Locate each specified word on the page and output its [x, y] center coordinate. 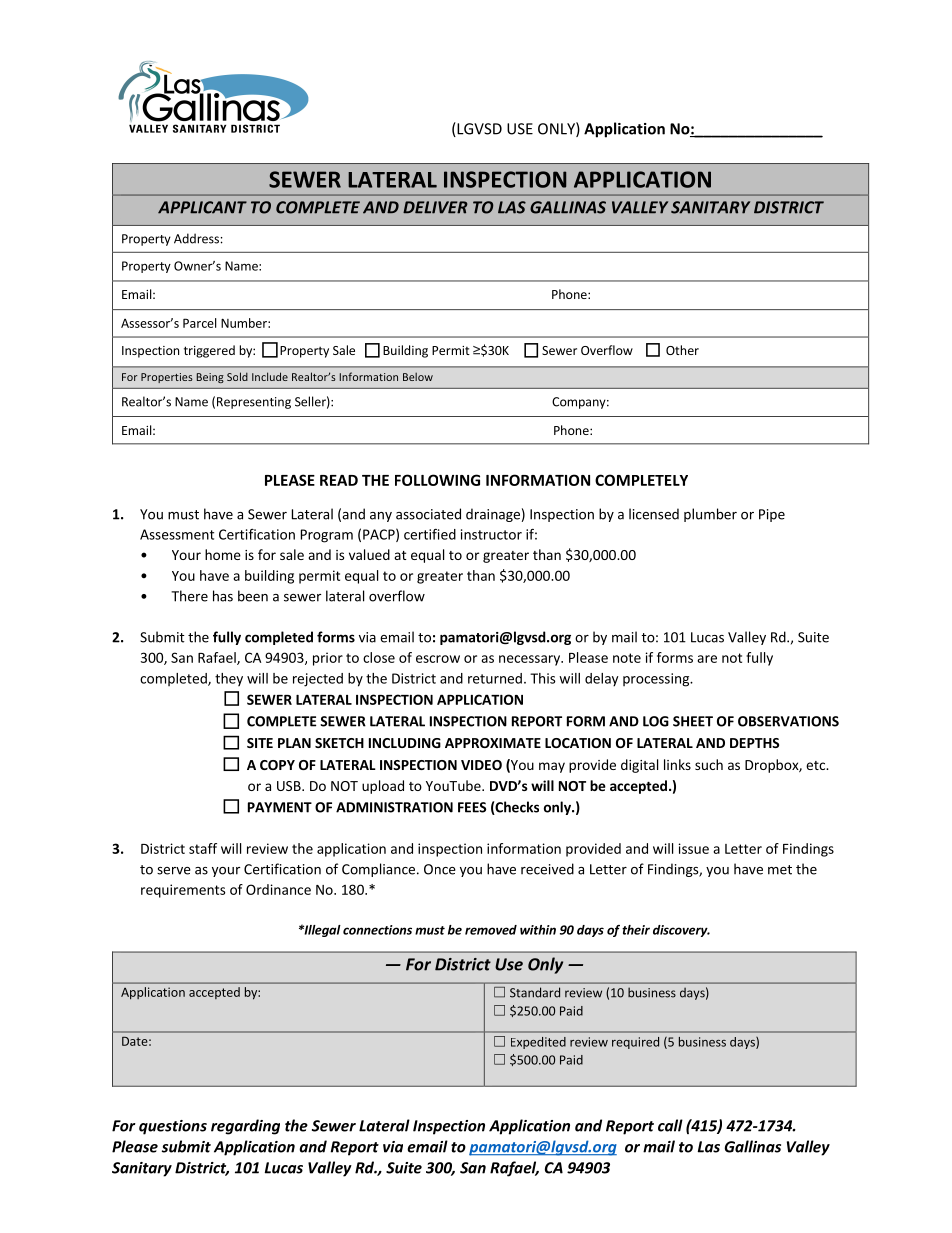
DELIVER [435, 207]
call [670, 1125]
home [223, 554]
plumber [710, 515]
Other [682, 350]
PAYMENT [280, 807]
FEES [472, 807]
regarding [245, 1127]
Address [196, 238]
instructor [491, 534]
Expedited [538, 1043]
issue [694, 848]
